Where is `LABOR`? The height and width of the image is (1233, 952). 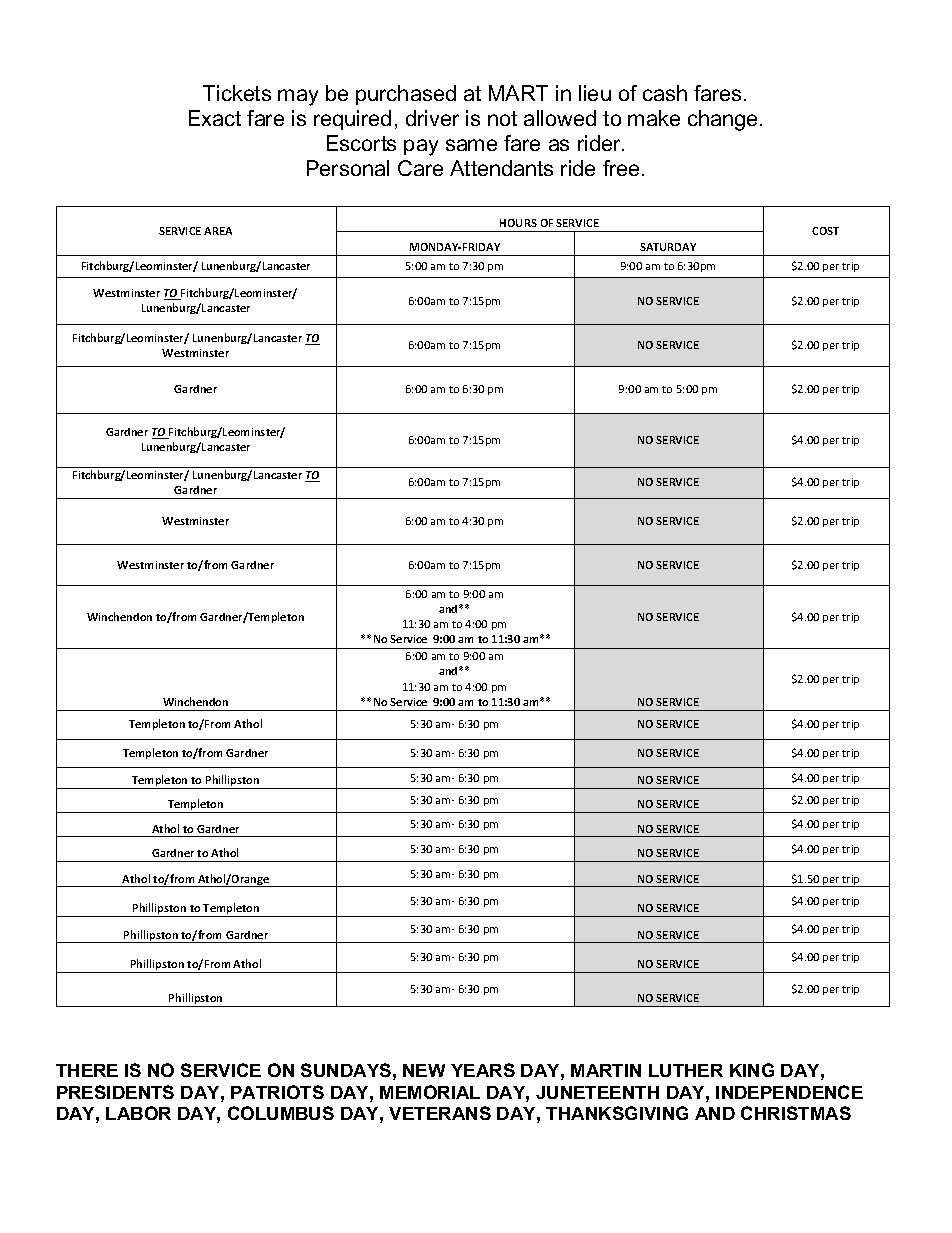 LABOR is located at coordinates (138, 1113).
